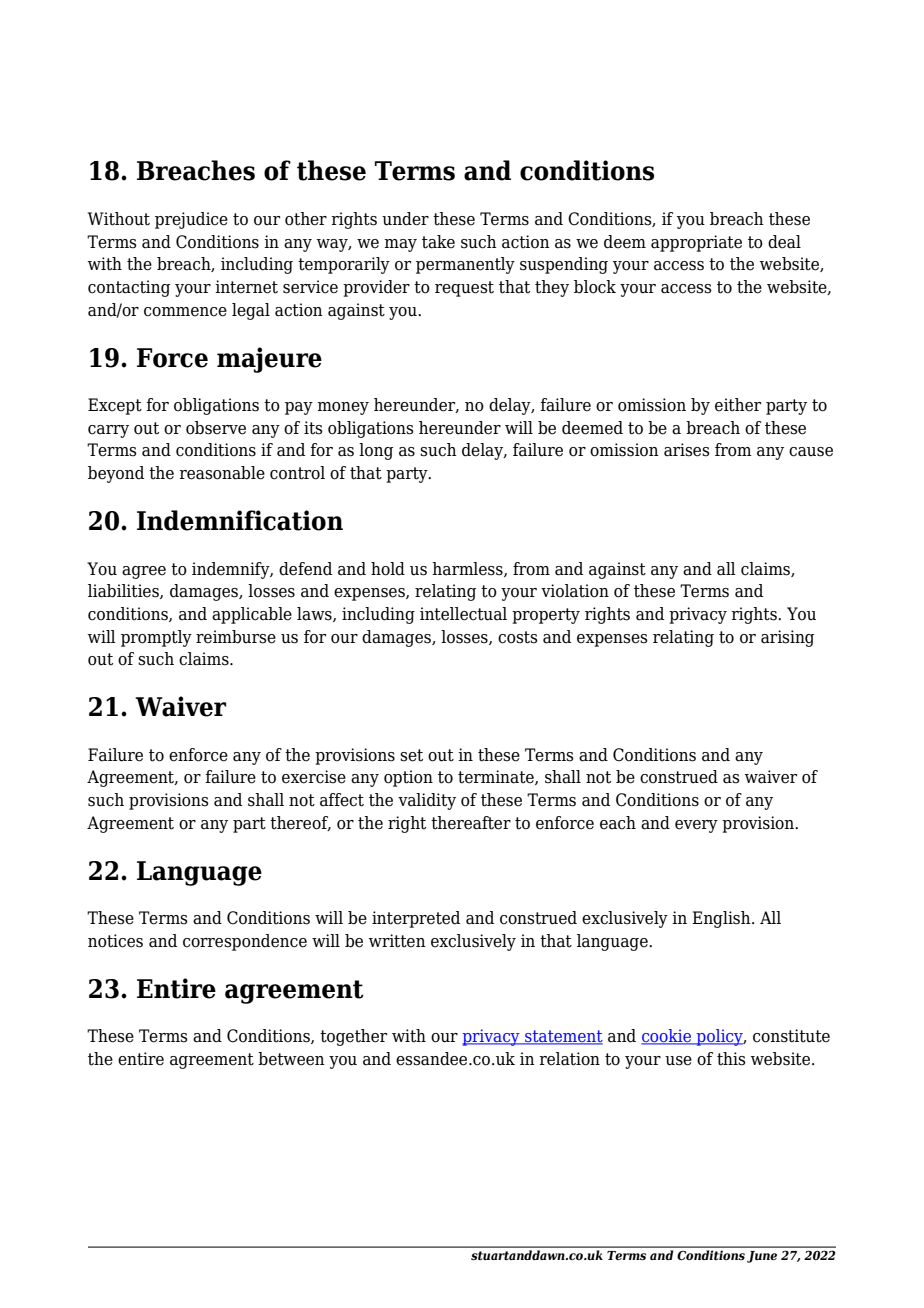 Image resolution: width=924 pixels, height=1308 pixels. Describe the element at coordinates (291, 1059) in the image. I see `between` at that location.
